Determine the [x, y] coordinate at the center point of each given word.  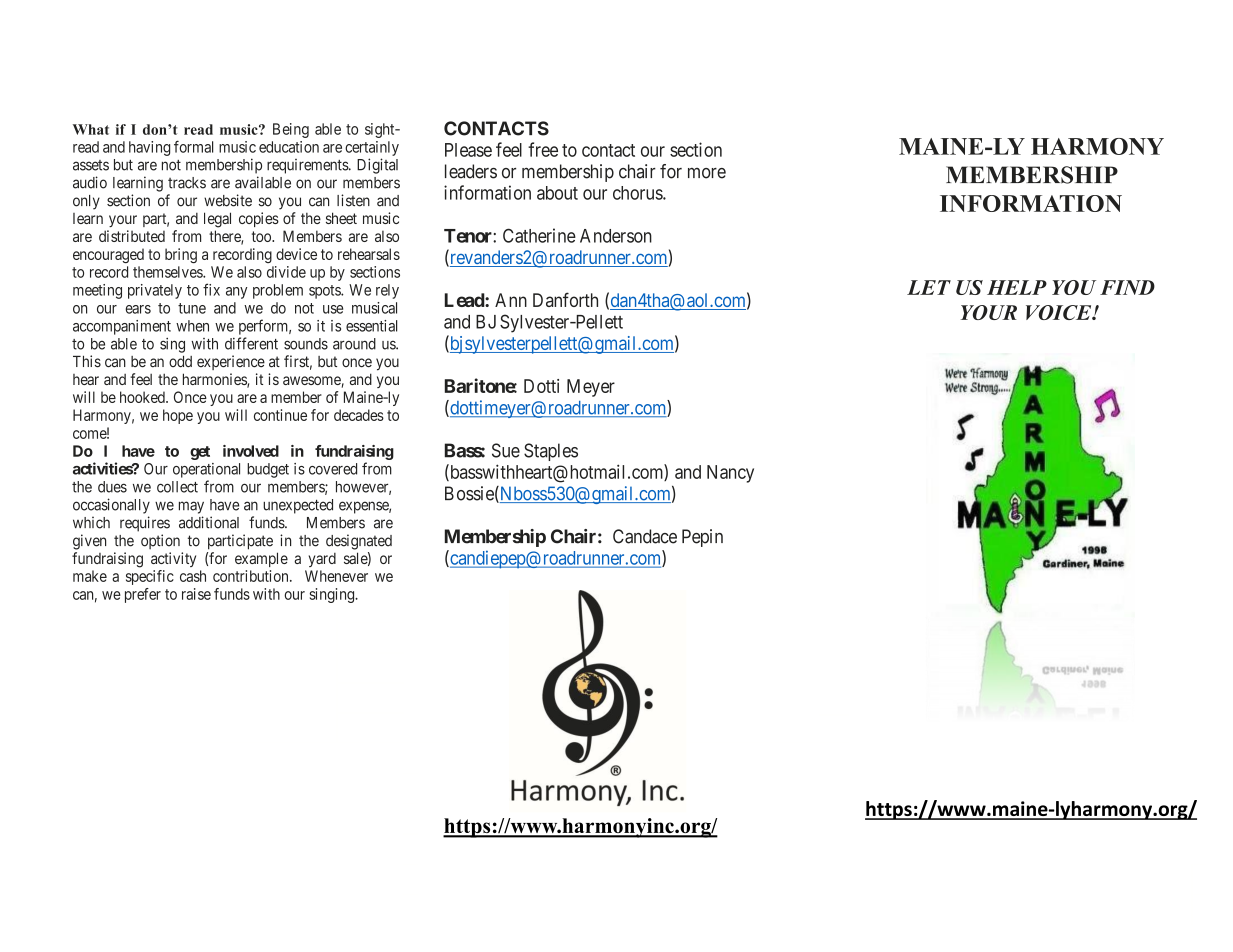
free [543, 149]
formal [193, 147]
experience [231, 362]
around [354, 344]
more [707, 173]
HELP [1017, 287]
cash [193, 576]
